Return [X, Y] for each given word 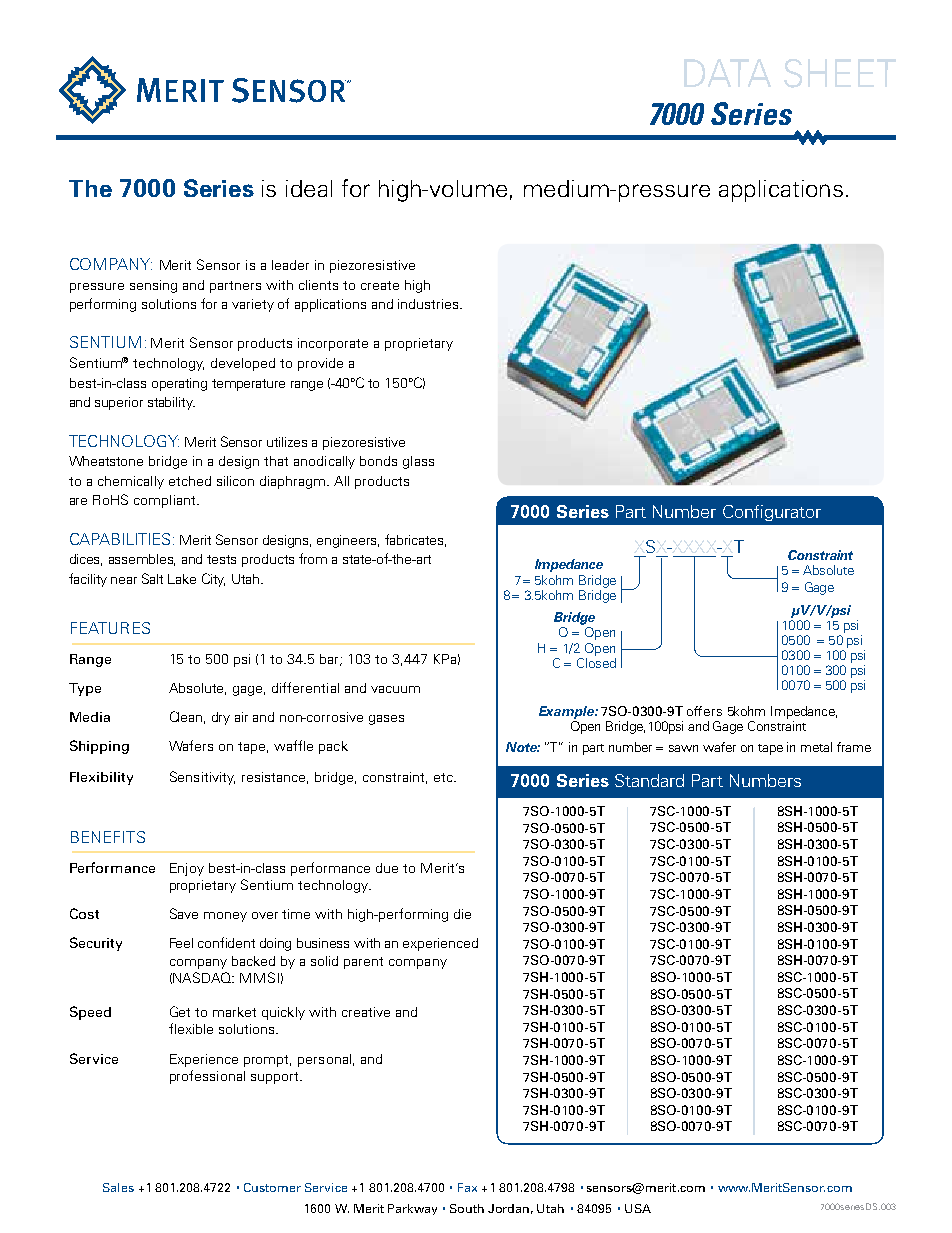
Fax [467, 1187]
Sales [118, 1187]
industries [429, 304]
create [380, 285]
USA [638, 1208]
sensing [153, 286]
